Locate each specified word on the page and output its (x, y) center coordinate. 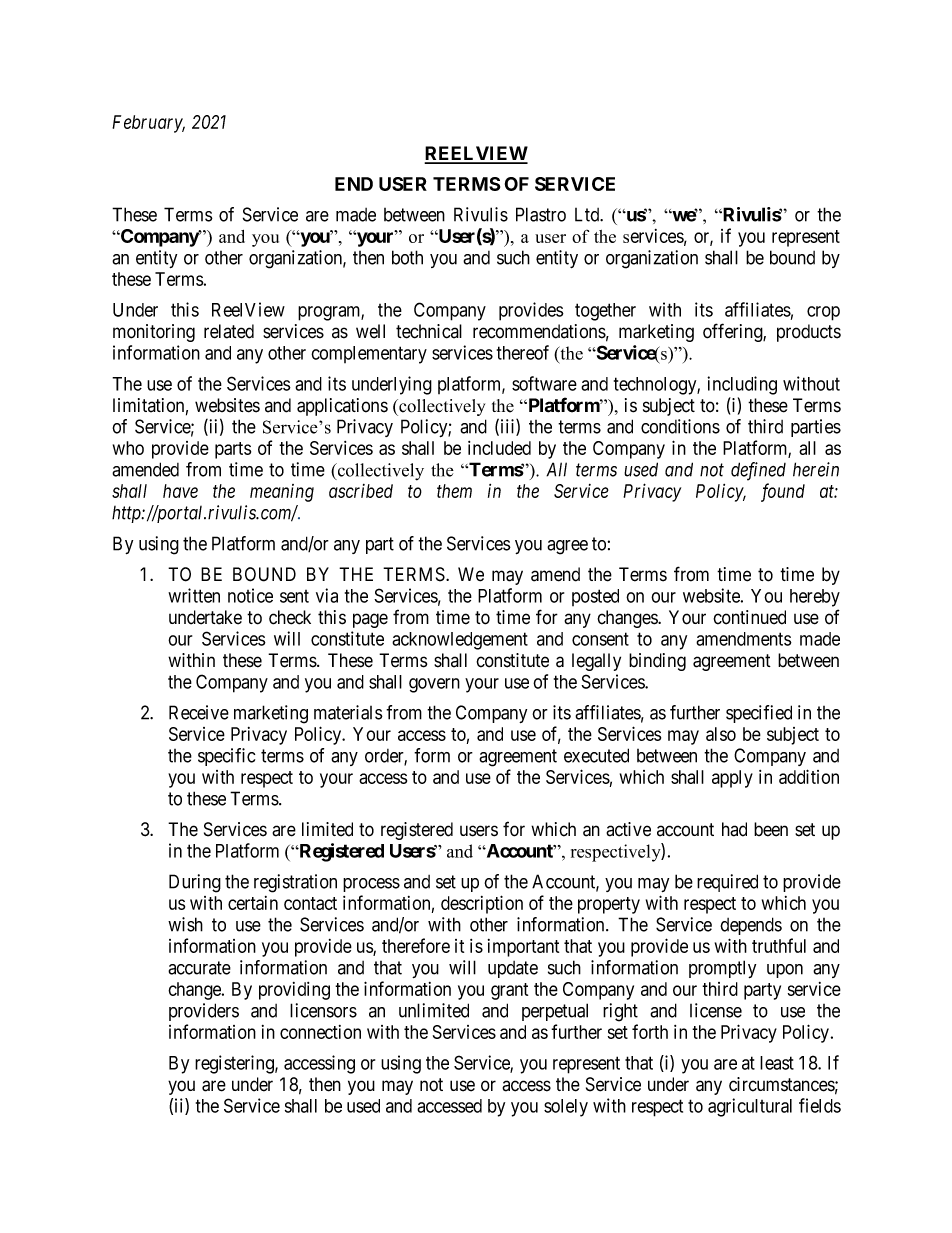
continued (749, 617)
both (407, 257)
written (194, 595)
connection (320, 1032)
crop (823, 313)
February (148, 124)
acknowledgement (460, 641)
